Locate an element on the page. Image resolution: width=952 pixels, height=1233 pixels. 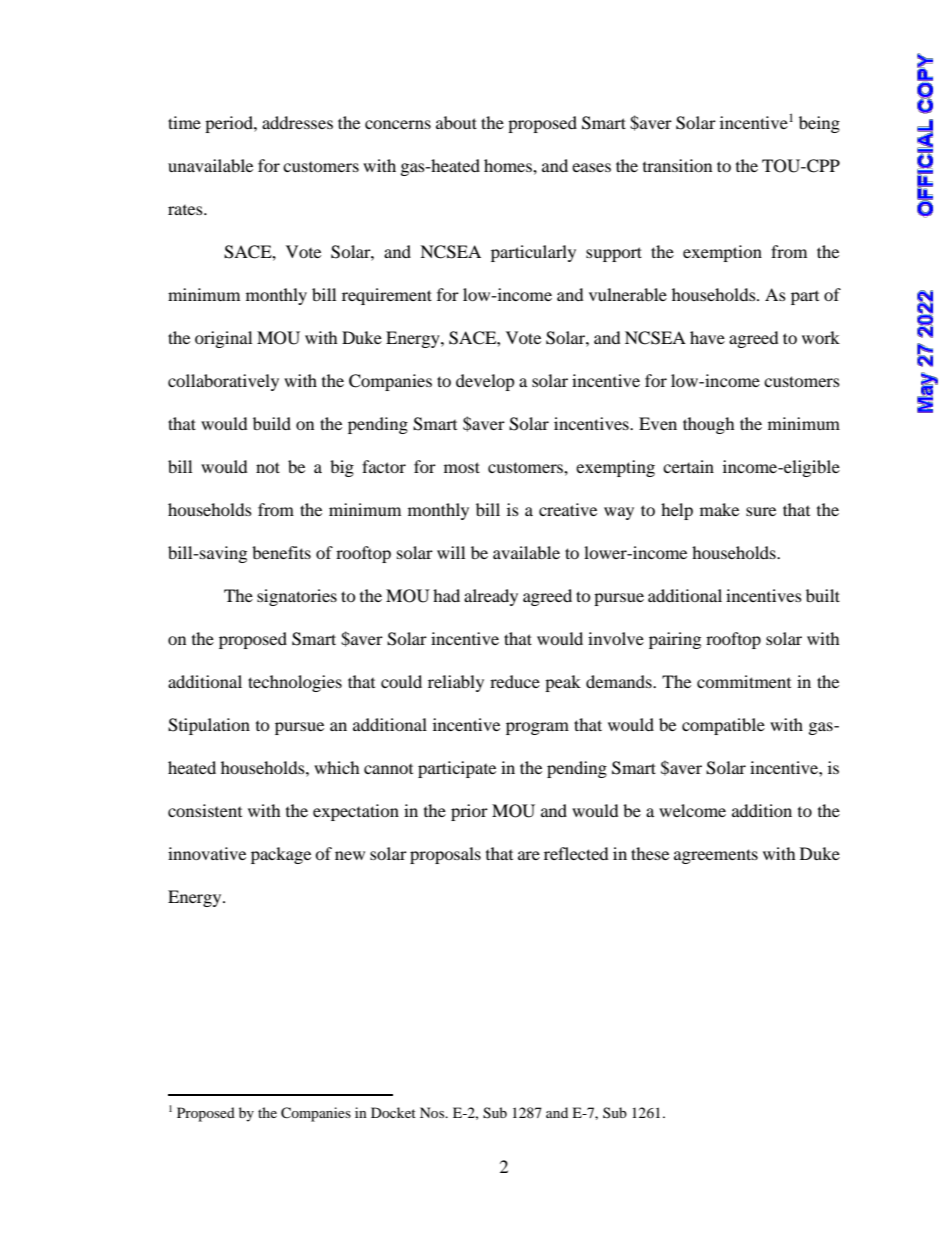
signatories is located at coordinates (297, 597).
